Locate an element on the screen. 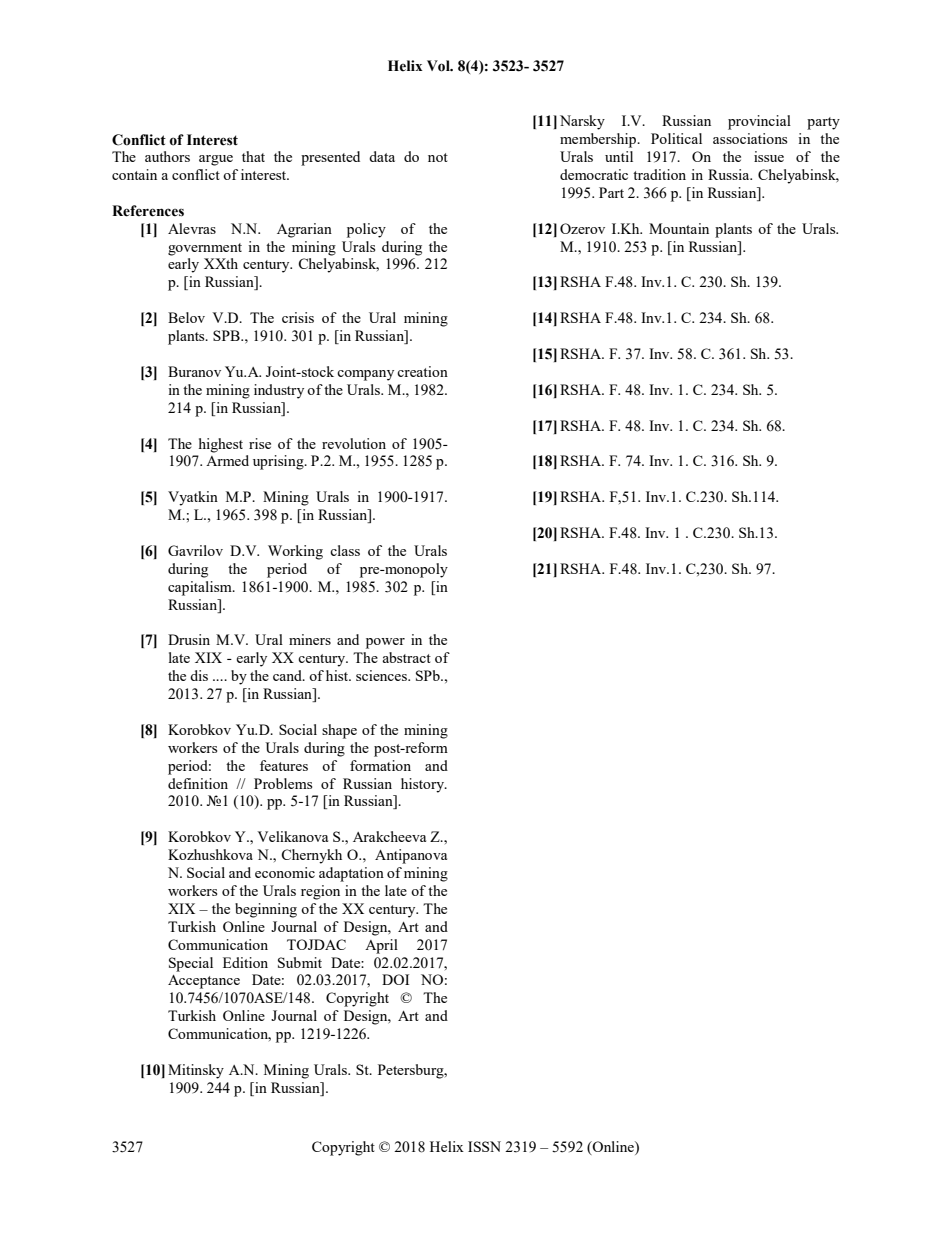 This screenshot has width=952, height=1233. ISSN is located at coordinates (484, 1146).
